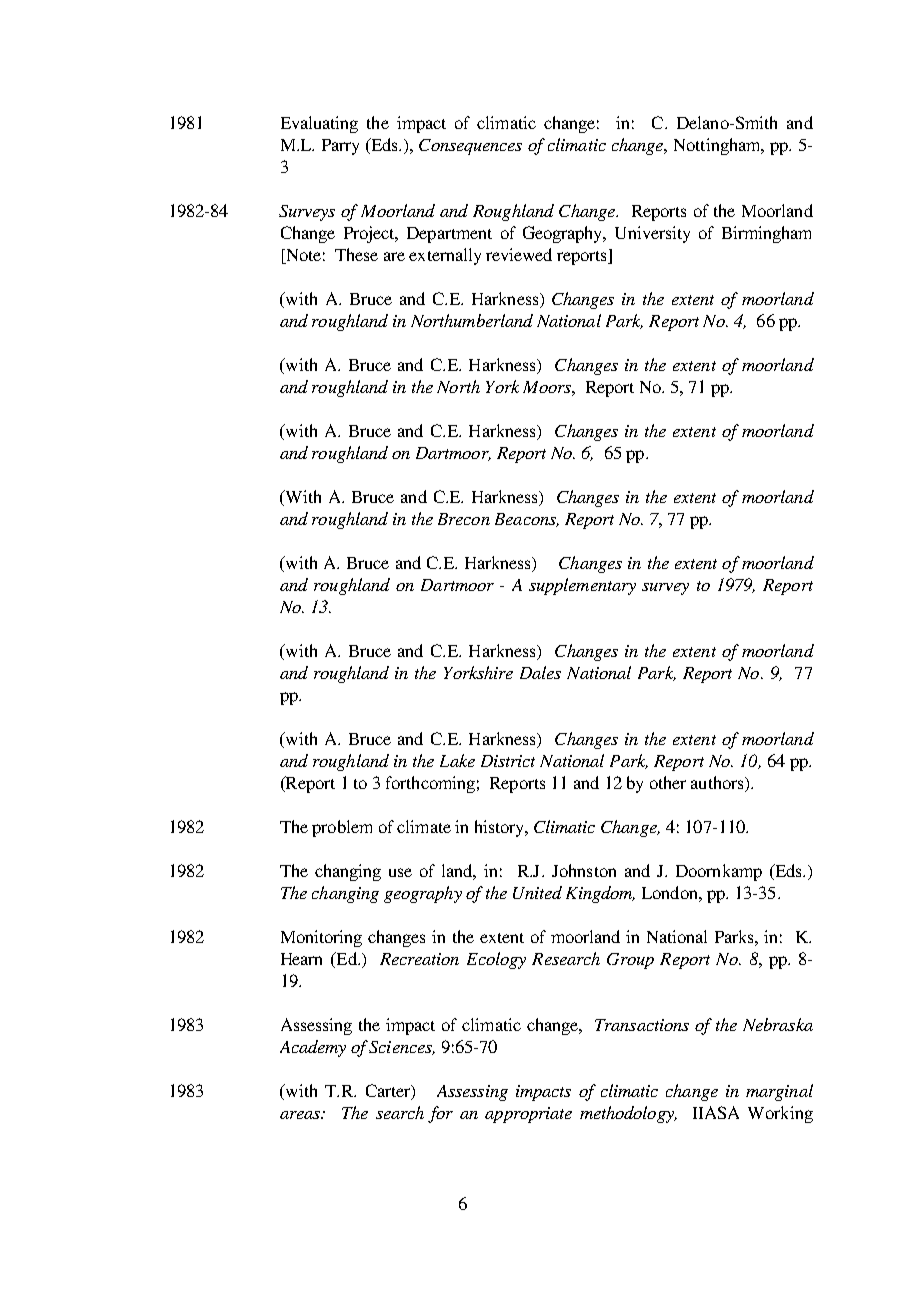 The height and width of the screenshot is (1308, 924). Describe the element at coordinates (340, 147) in the screenshot. I see `Parry` at that location.
